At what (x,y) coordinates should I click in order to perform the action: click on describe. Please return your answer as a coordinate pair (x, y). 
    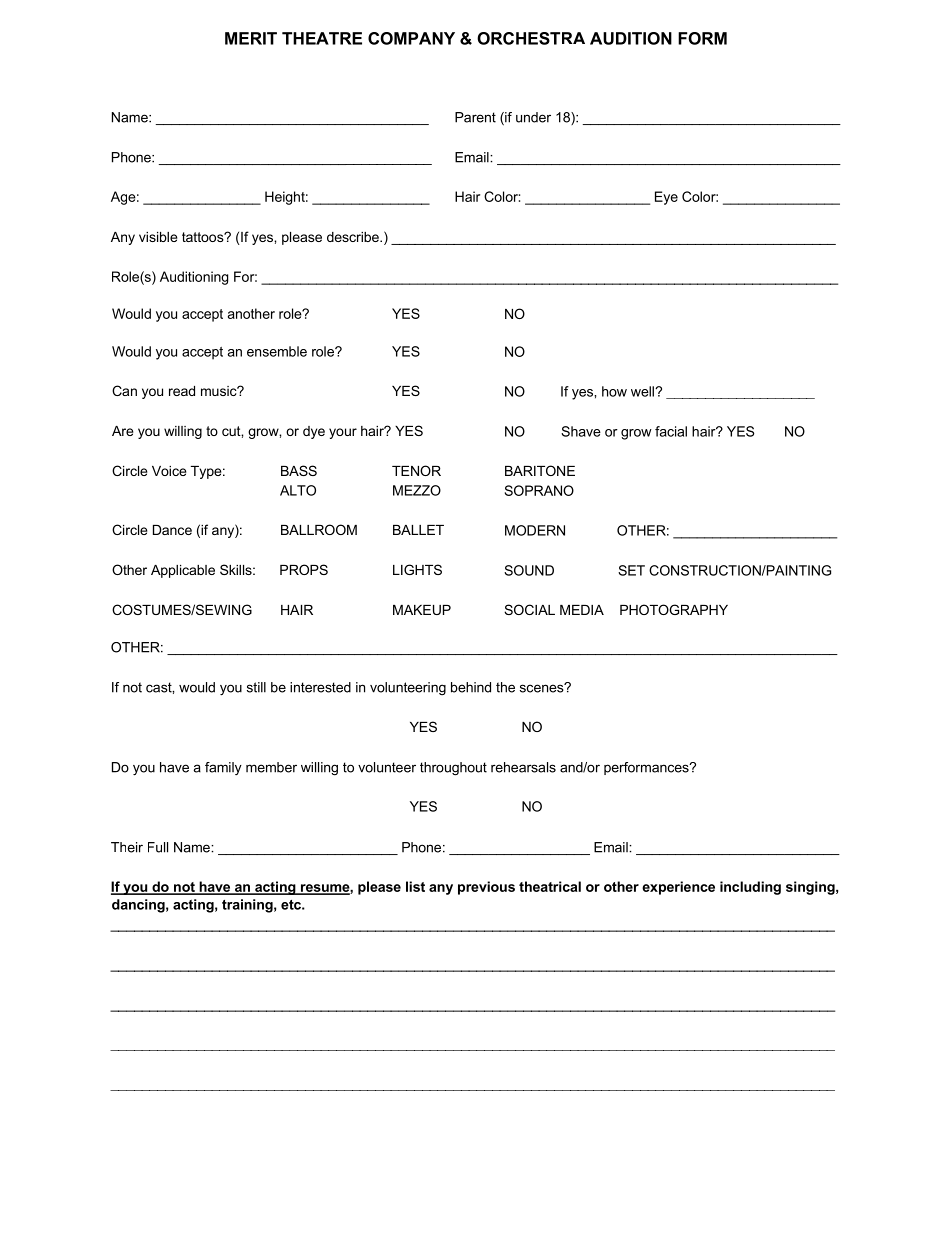
    Looking at the image, I should click on (354, 237).
